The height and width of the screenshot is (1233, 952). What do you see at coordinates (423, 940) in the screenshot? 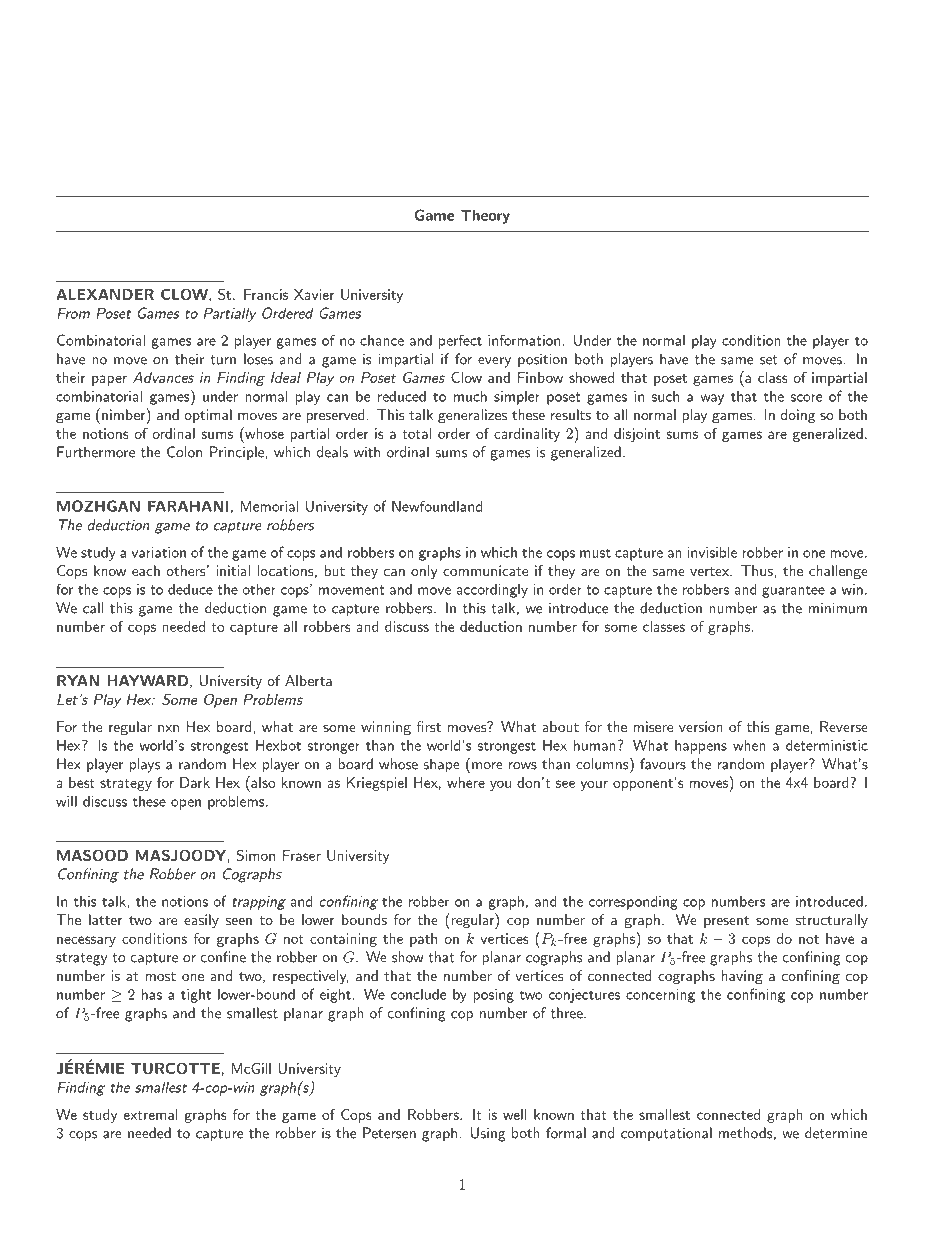
I see `path` at bounding box center [423, 940].
